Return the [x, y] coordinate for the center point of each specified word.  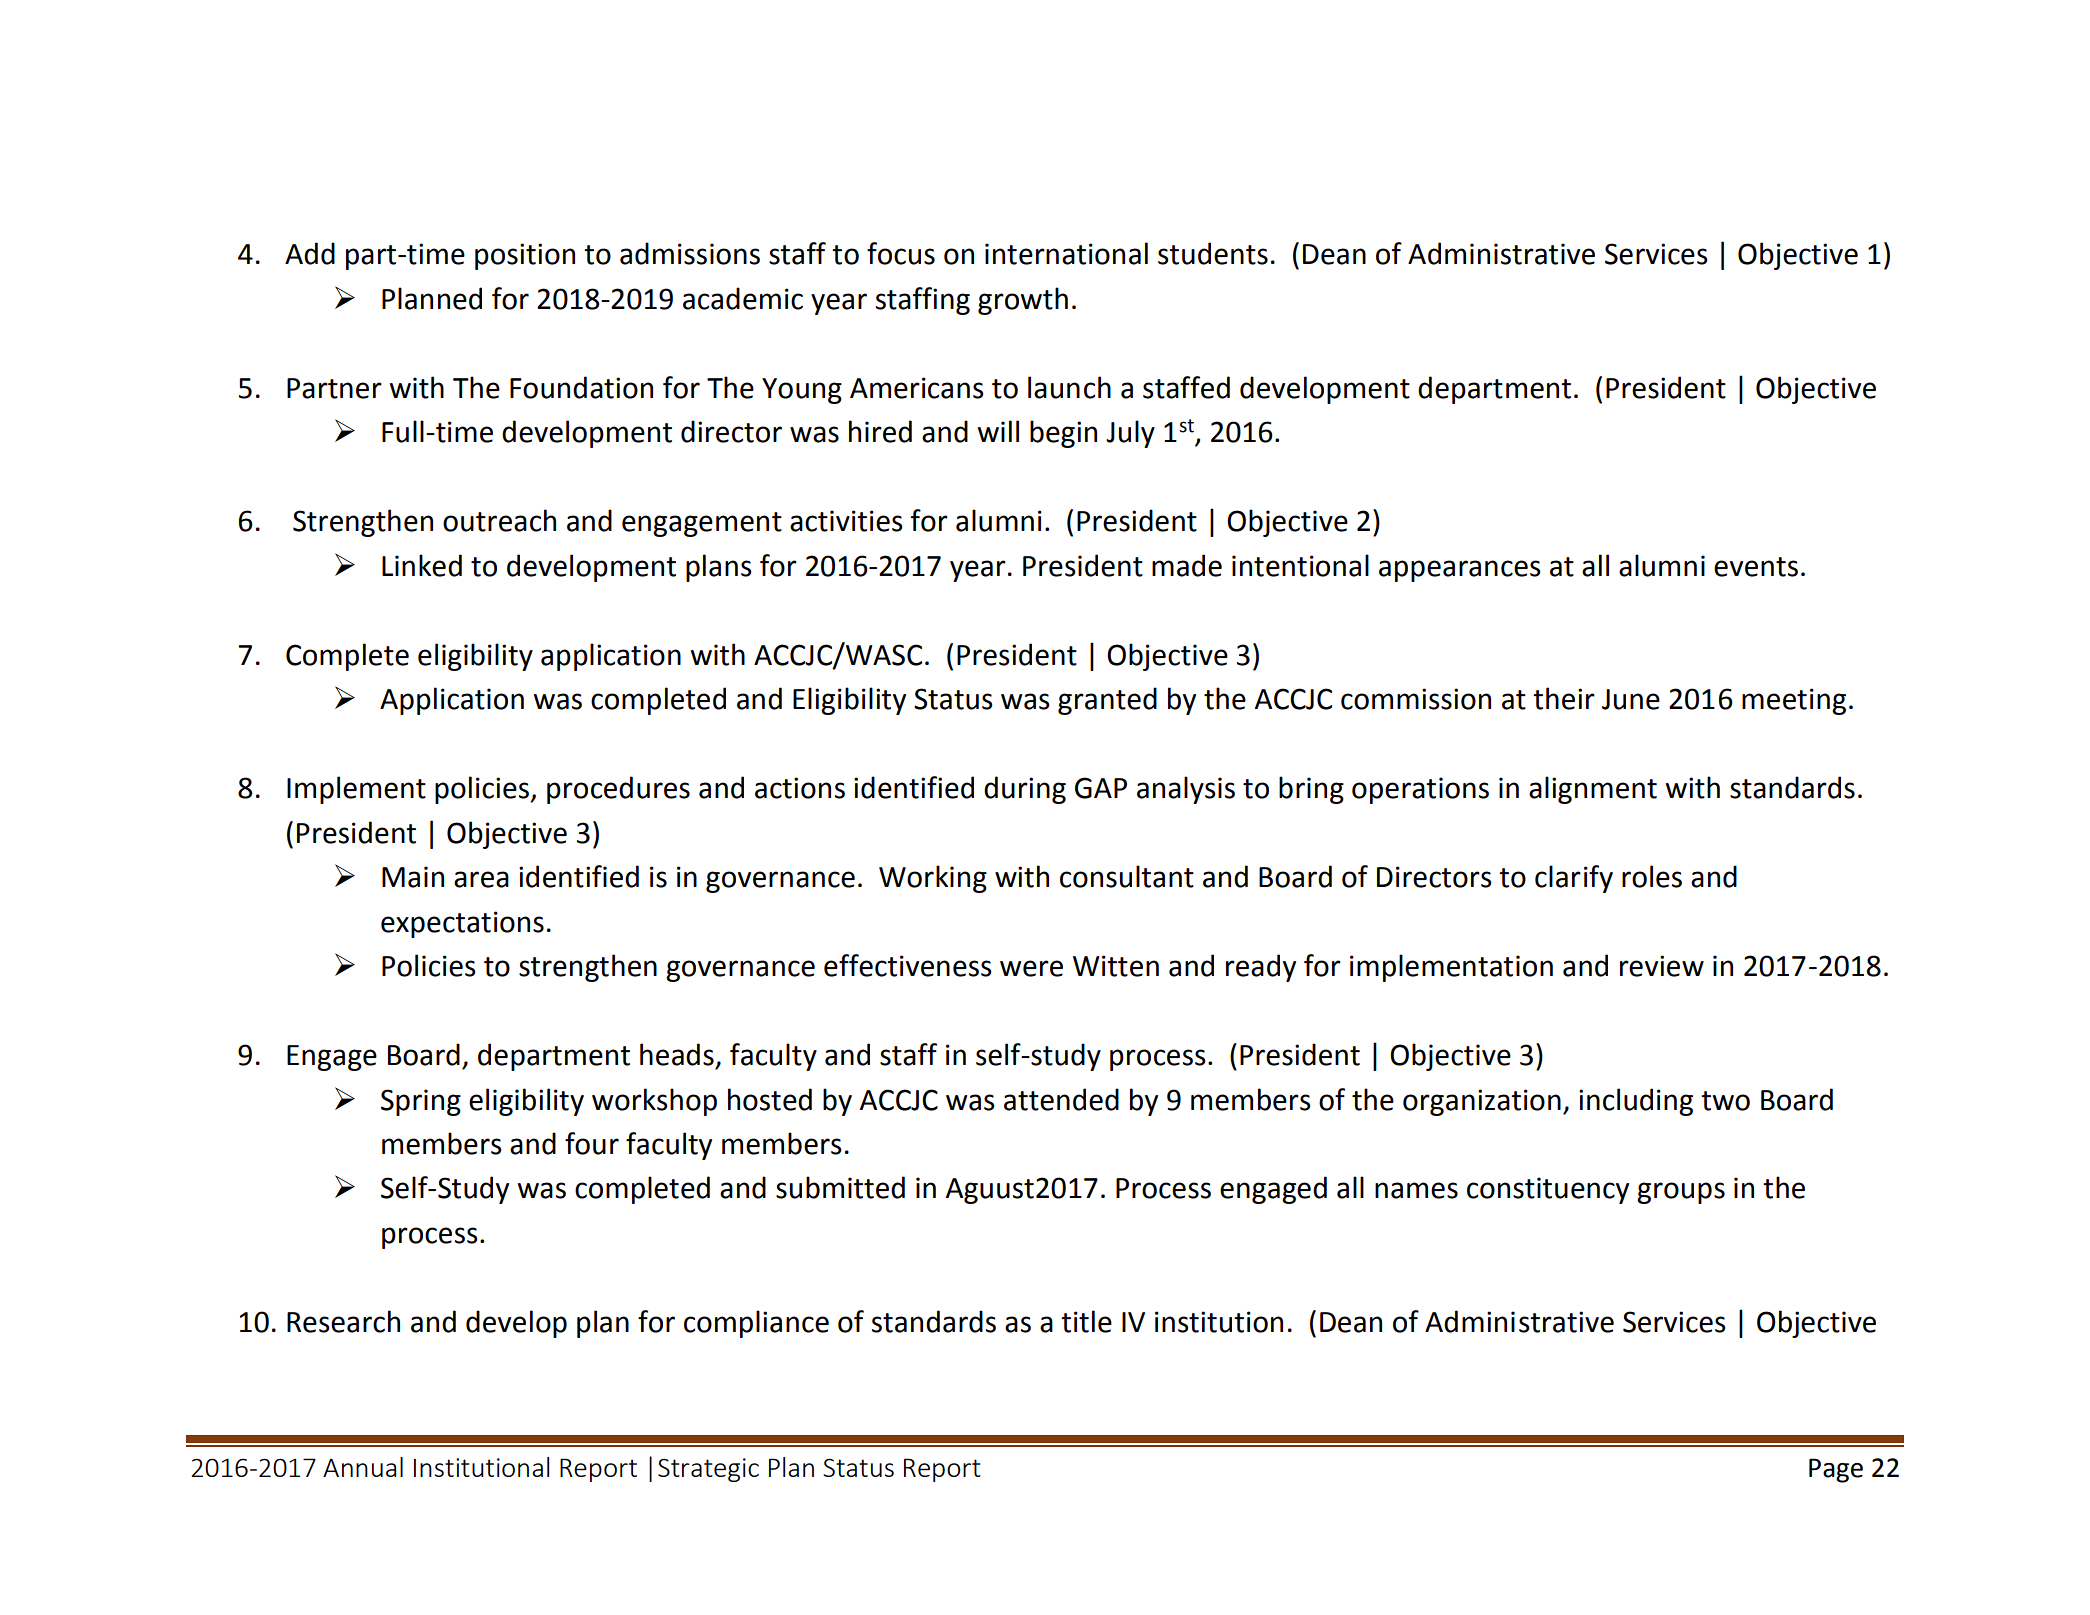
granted [1107, 701]
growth [1023, 301]
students [1213, 253]
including [1636, 1102]
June [1631, 699]
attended [1061, 1099]
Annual [363, 1467]
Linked [422, 565]
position [525, 256]
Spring [421, 1102]
